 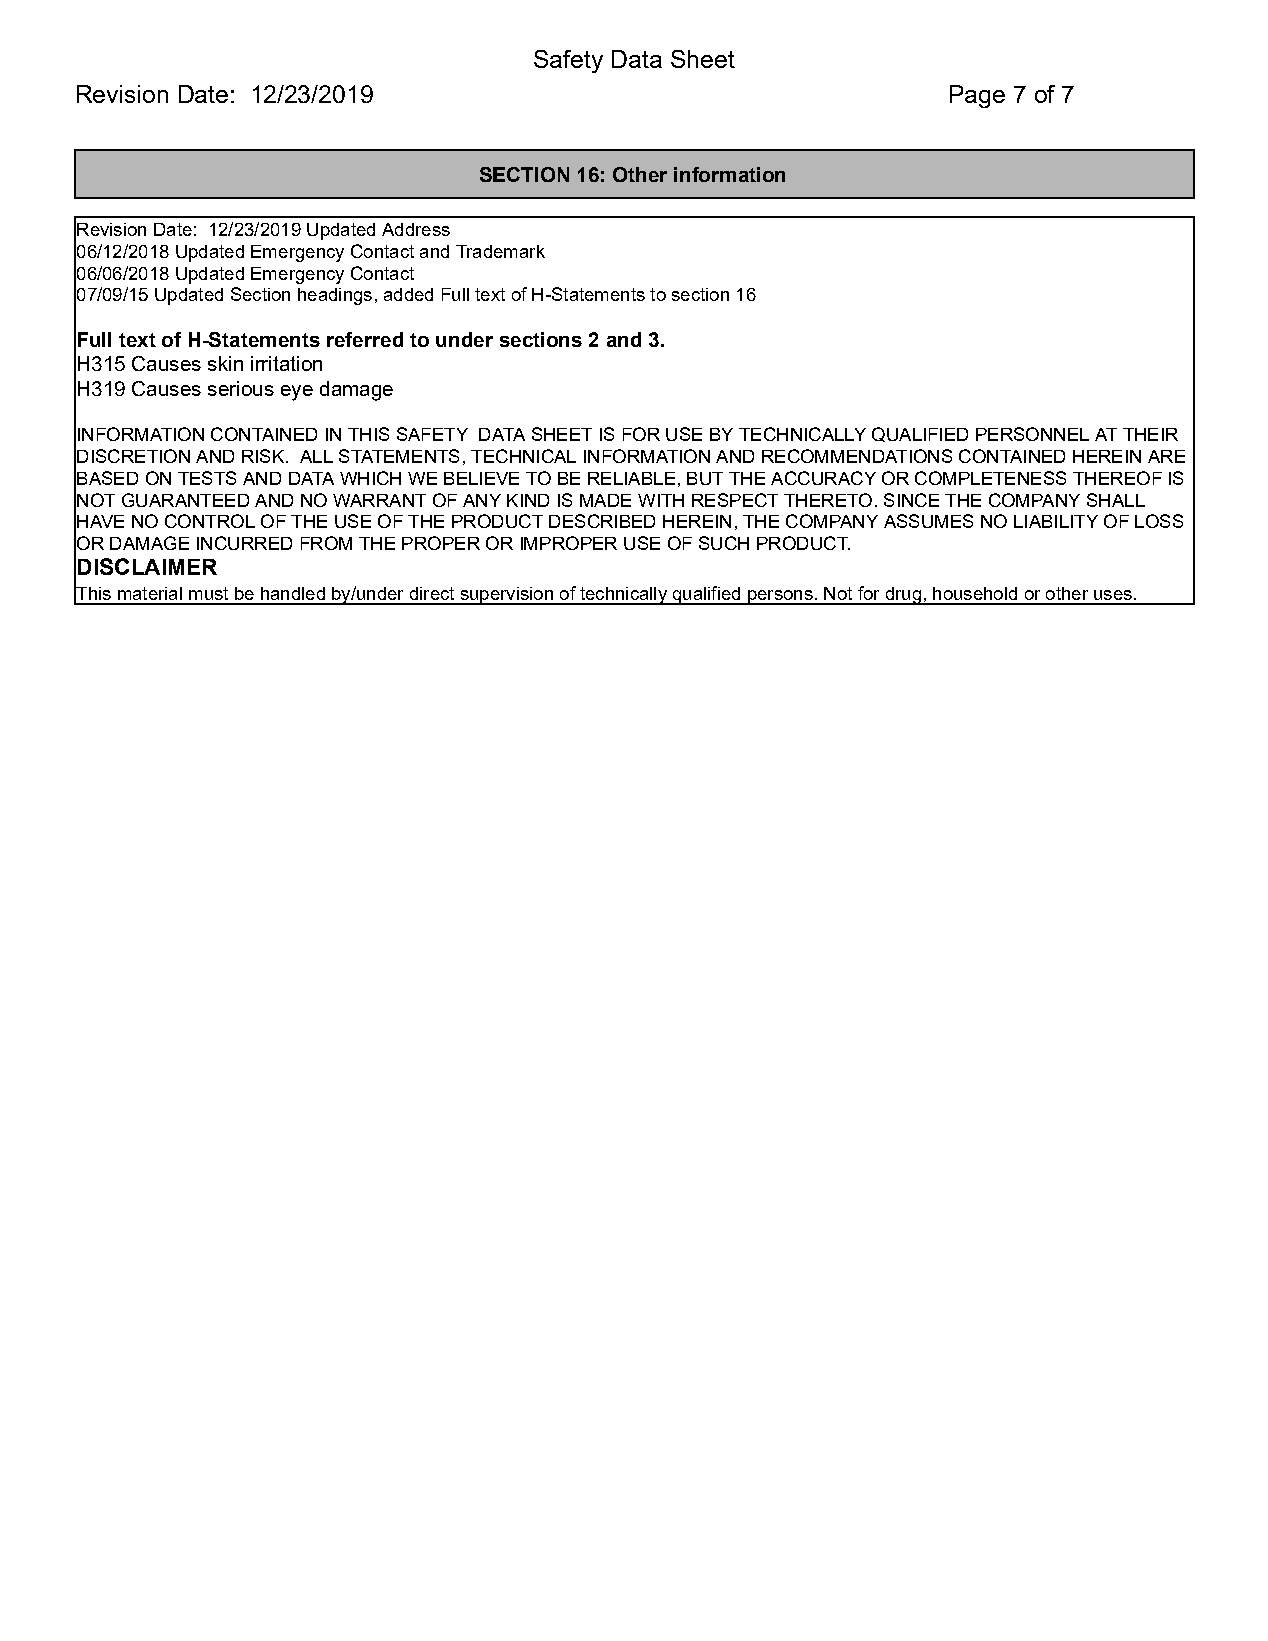 What do you see at coordinates (977, 96) in the screenshot?
I see `Page` at bounding box center [977, 96].
